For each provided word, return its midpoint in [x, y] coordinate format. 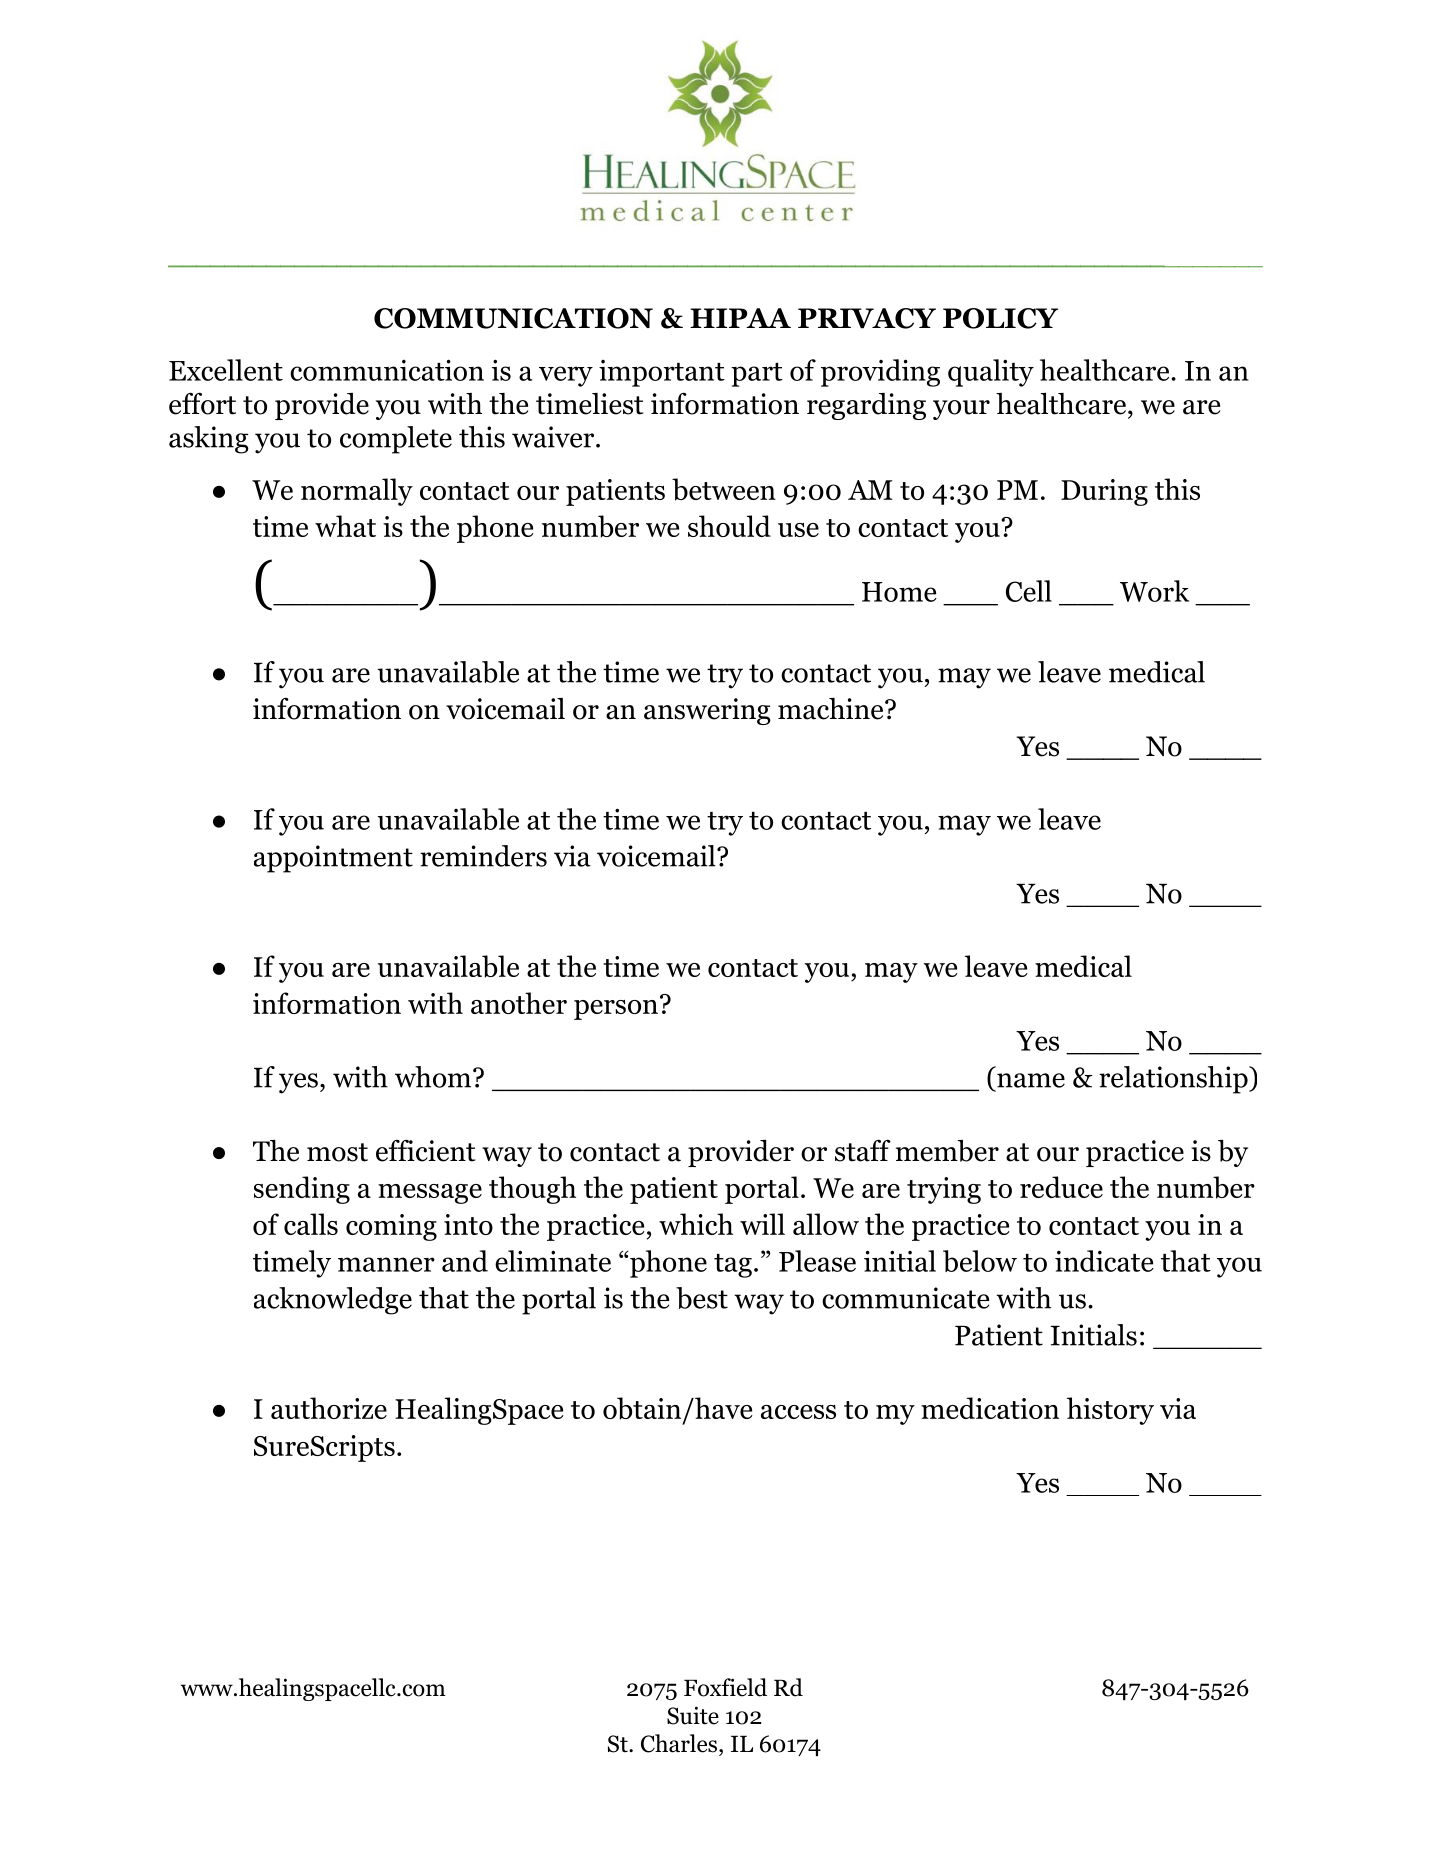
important [662, 373]
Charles [680, 1743]
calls [311, 1224]
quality [991, 373]
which [696, 1224]
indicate [1104, 1261]
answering [707, 711]
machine [830, 709]
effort [202, 404]
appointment [333, 859]
